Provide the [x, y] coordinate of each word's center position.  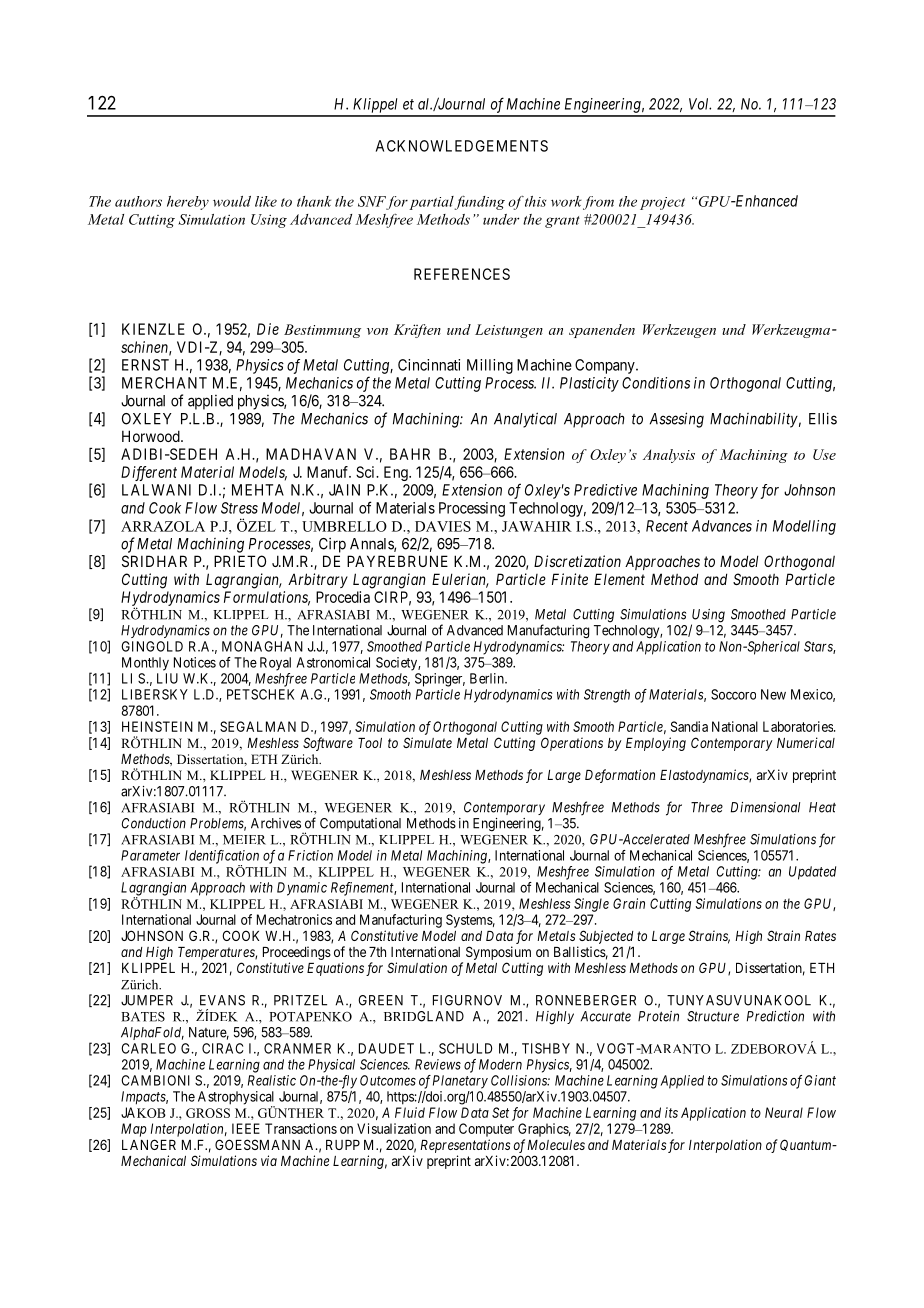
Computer [486, 1130]
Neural [784, 1112]
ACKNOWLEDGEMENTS [462, 146]
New [773, 694]
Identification [222, 858]
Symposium [498, 953]
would [232, 201]
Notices [195, 662]
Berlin [488, 678]
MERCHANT [164, 383]
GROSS [208, 1113]
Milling [490, 366]
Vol [700, 104]
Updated [812, 873]
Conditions [656, 383]
